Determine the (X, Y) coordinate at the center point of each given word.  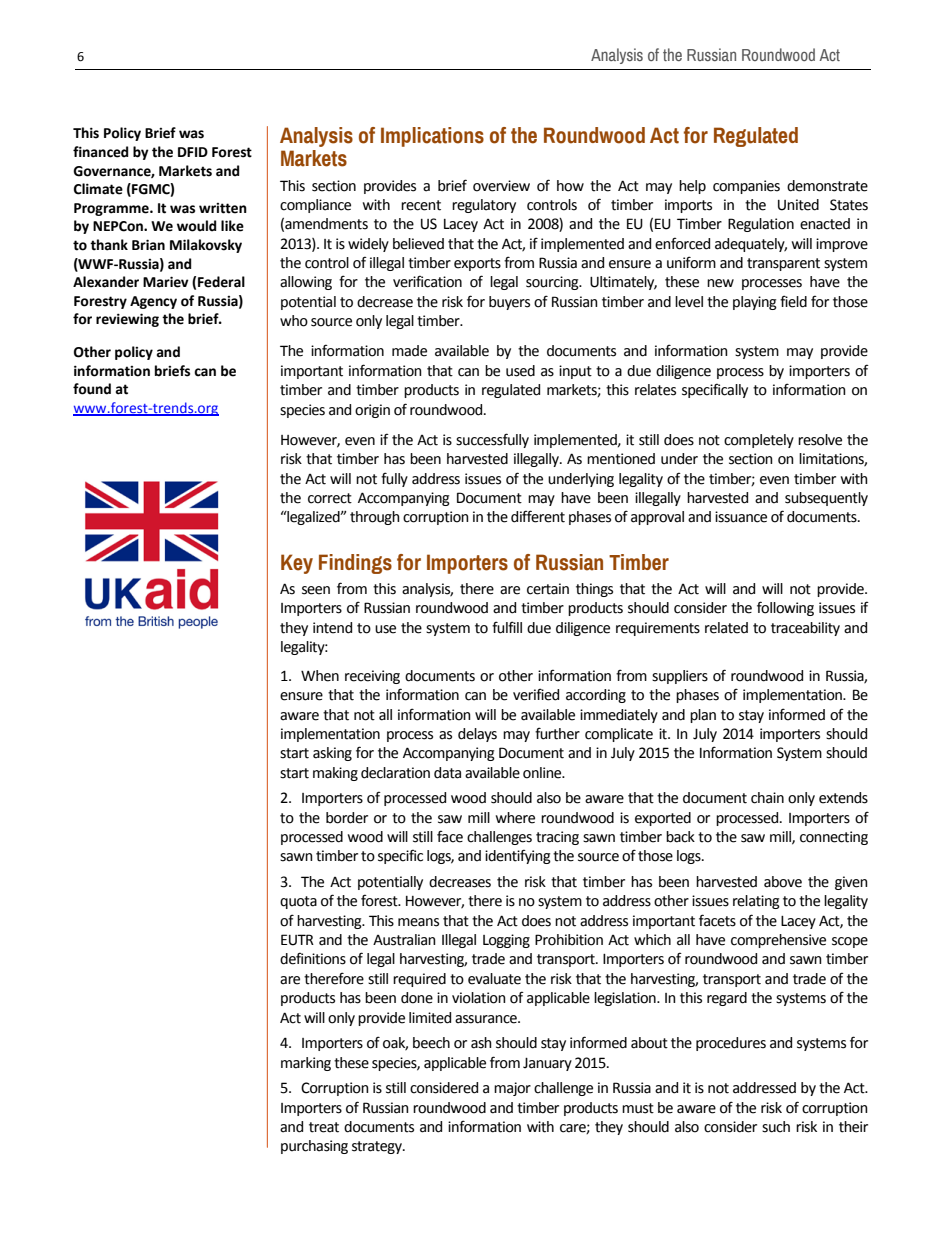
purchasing (314, 1147)
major (512, 1089)
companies (746, 187)
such (776, 1127)
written (223, 208)
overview (501, 186)
